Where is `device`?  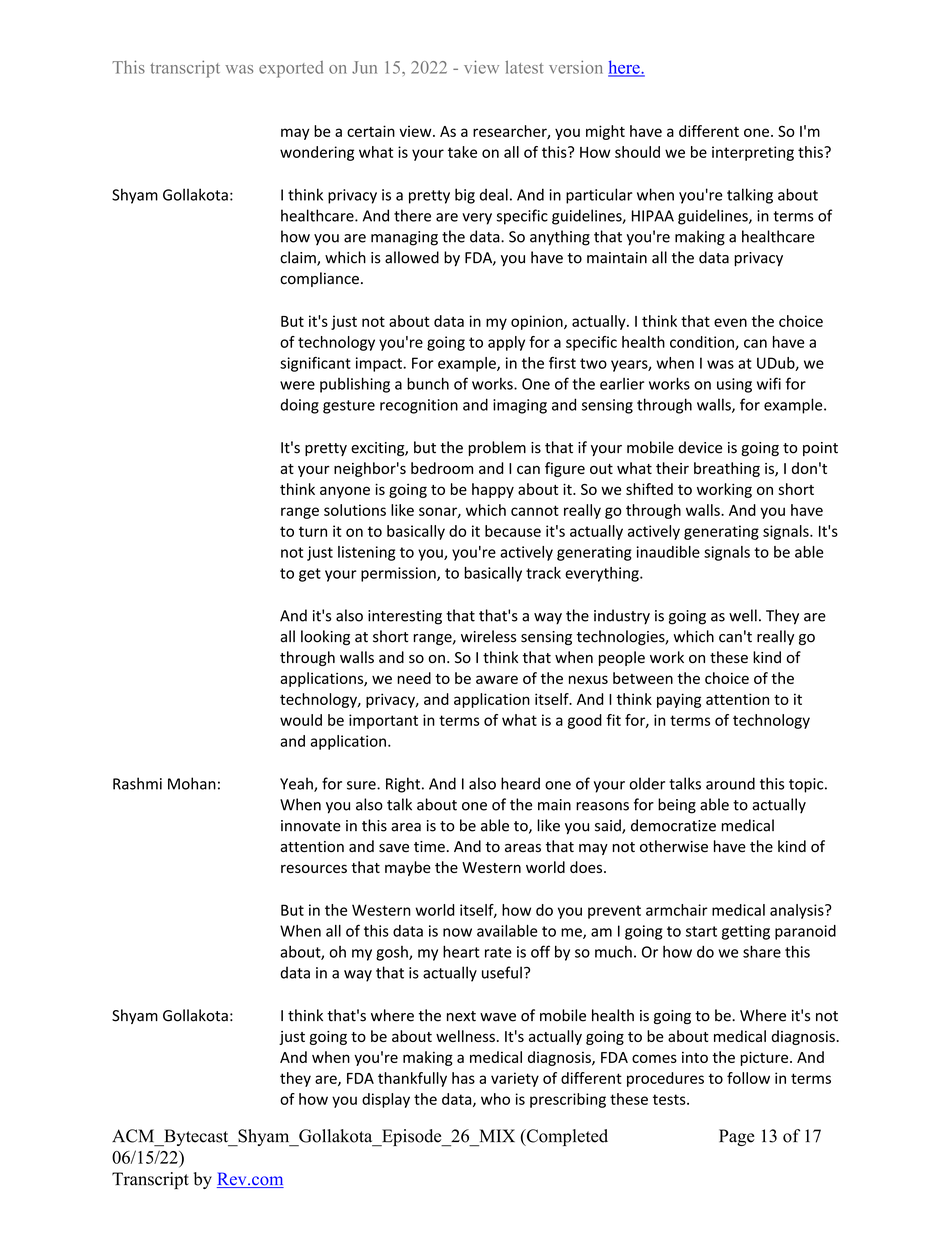 device is located at coordinates (700, 447).
